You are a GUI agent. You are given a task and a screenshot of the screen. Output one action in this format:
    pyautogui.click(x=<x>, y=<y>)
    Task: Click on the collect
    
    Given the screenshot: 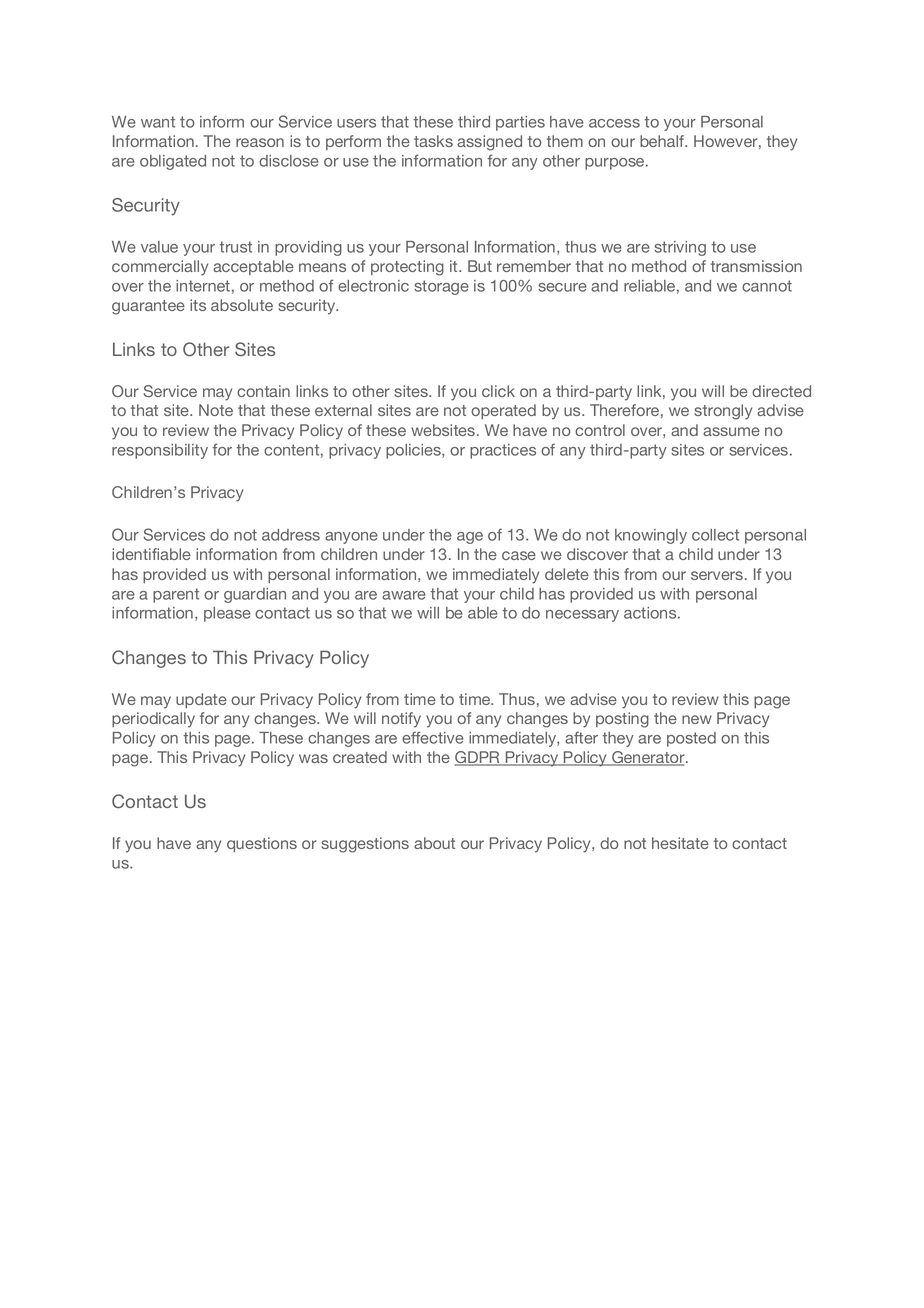 What is the action you would take?
    pyautogui.click(x=715, y=535)
